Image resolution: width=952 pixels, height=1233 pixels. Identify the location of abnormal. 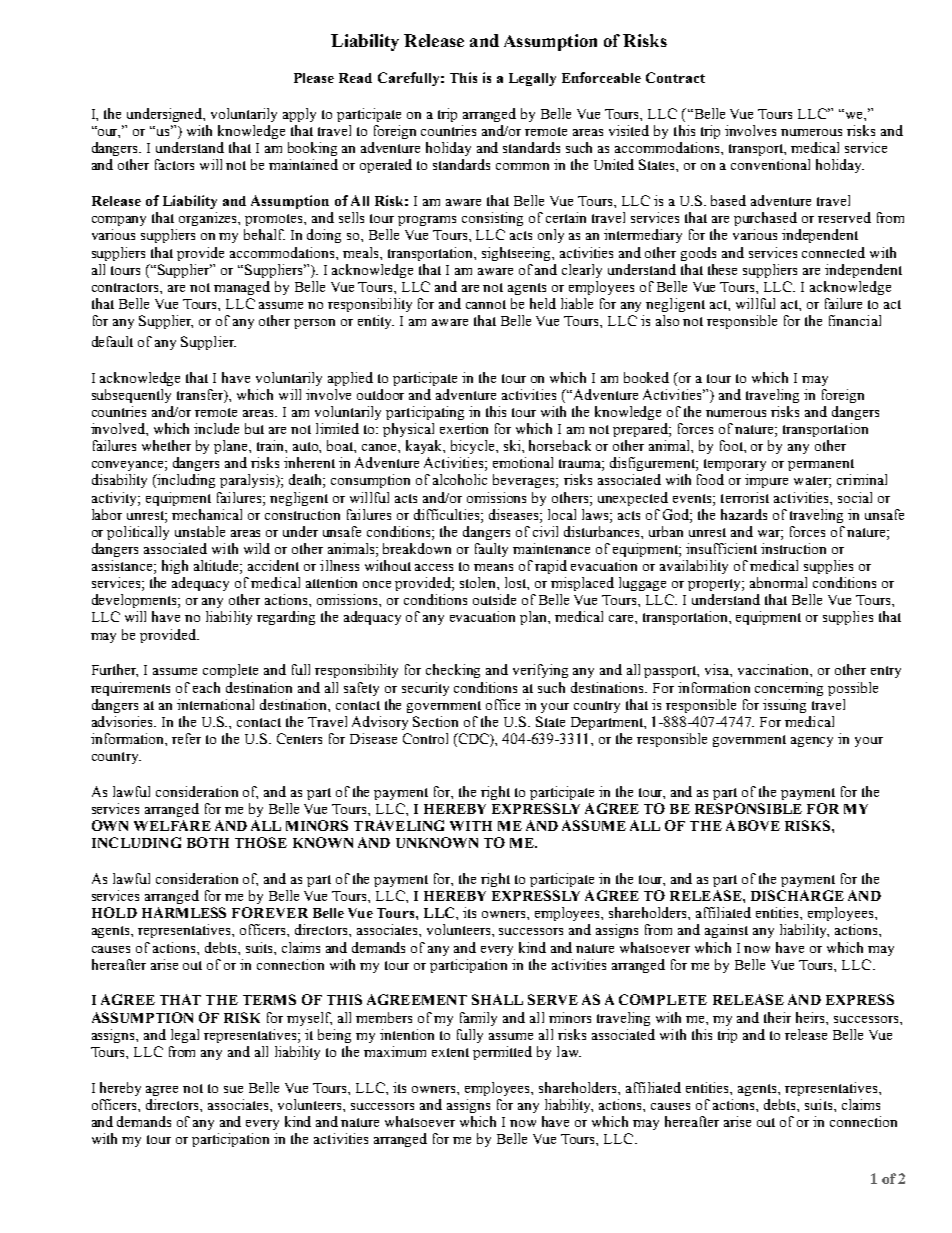
(778, 582).
